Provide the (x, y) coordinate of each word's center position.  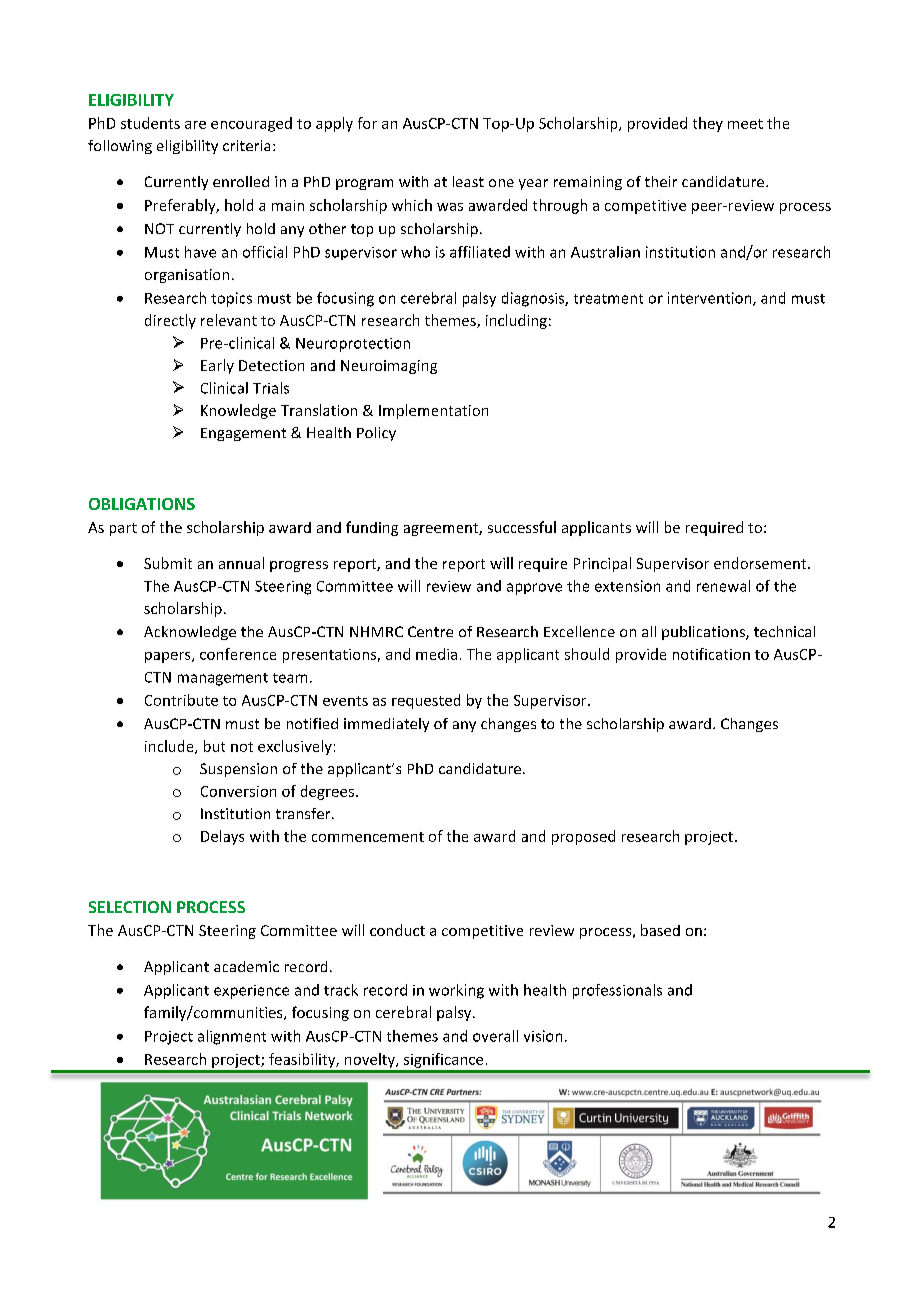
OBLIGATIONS (142, 504)
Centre (430, 631)
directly (170, 321)
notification (711, 654)
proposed (583, 837)
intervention (711, 299)
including (516, 321)
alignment (232, 1037)
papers (169, 657)
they (708, 124)
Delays (222, 837)
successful (522, 527)
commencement (368, 837)
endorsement (761, 563)
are (195, 125)
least (468, 181)
